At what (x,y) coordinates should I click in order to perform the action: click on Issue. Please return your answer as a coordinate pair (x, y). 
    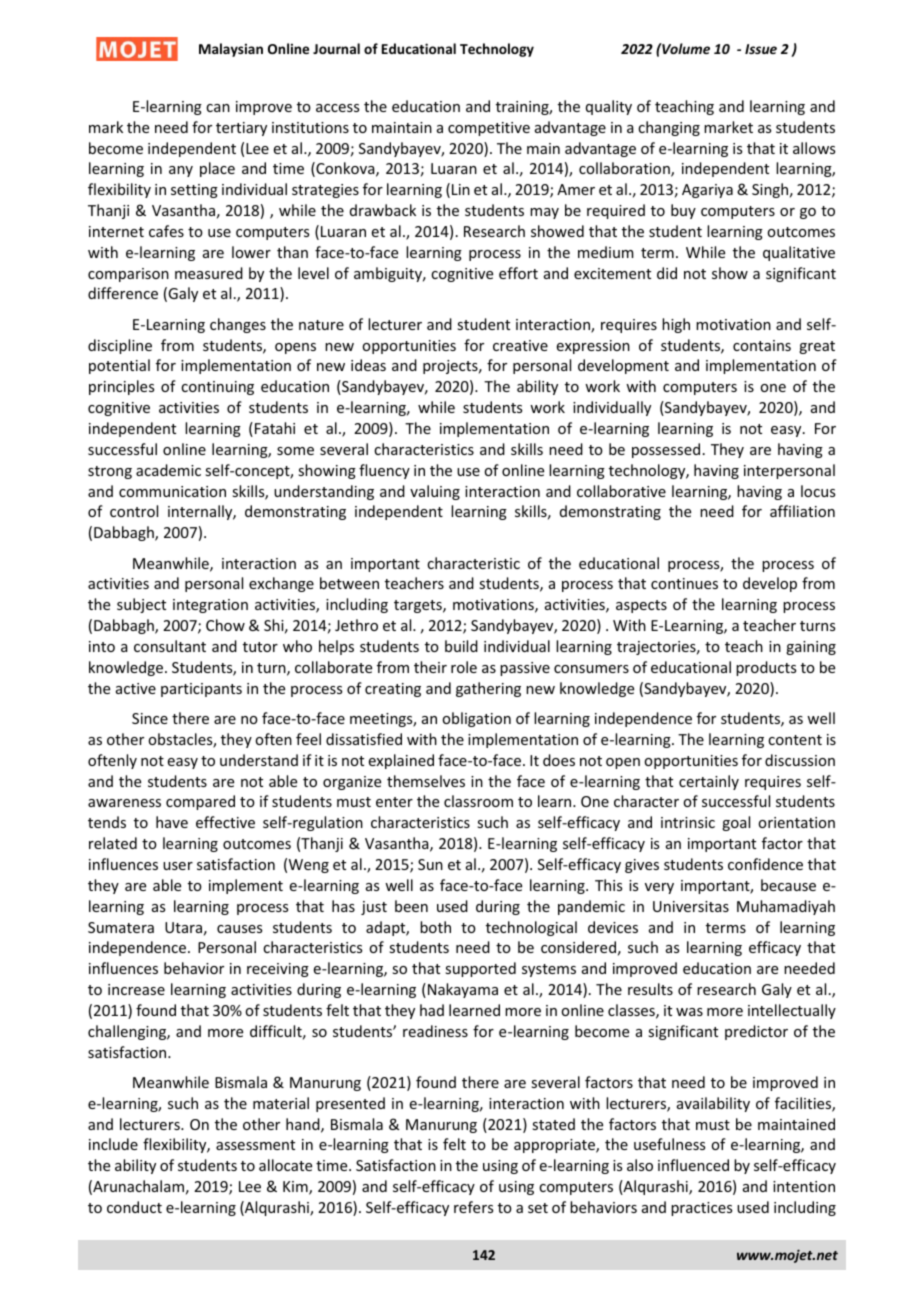
    Looking at the image, I should click on (761, 49).
